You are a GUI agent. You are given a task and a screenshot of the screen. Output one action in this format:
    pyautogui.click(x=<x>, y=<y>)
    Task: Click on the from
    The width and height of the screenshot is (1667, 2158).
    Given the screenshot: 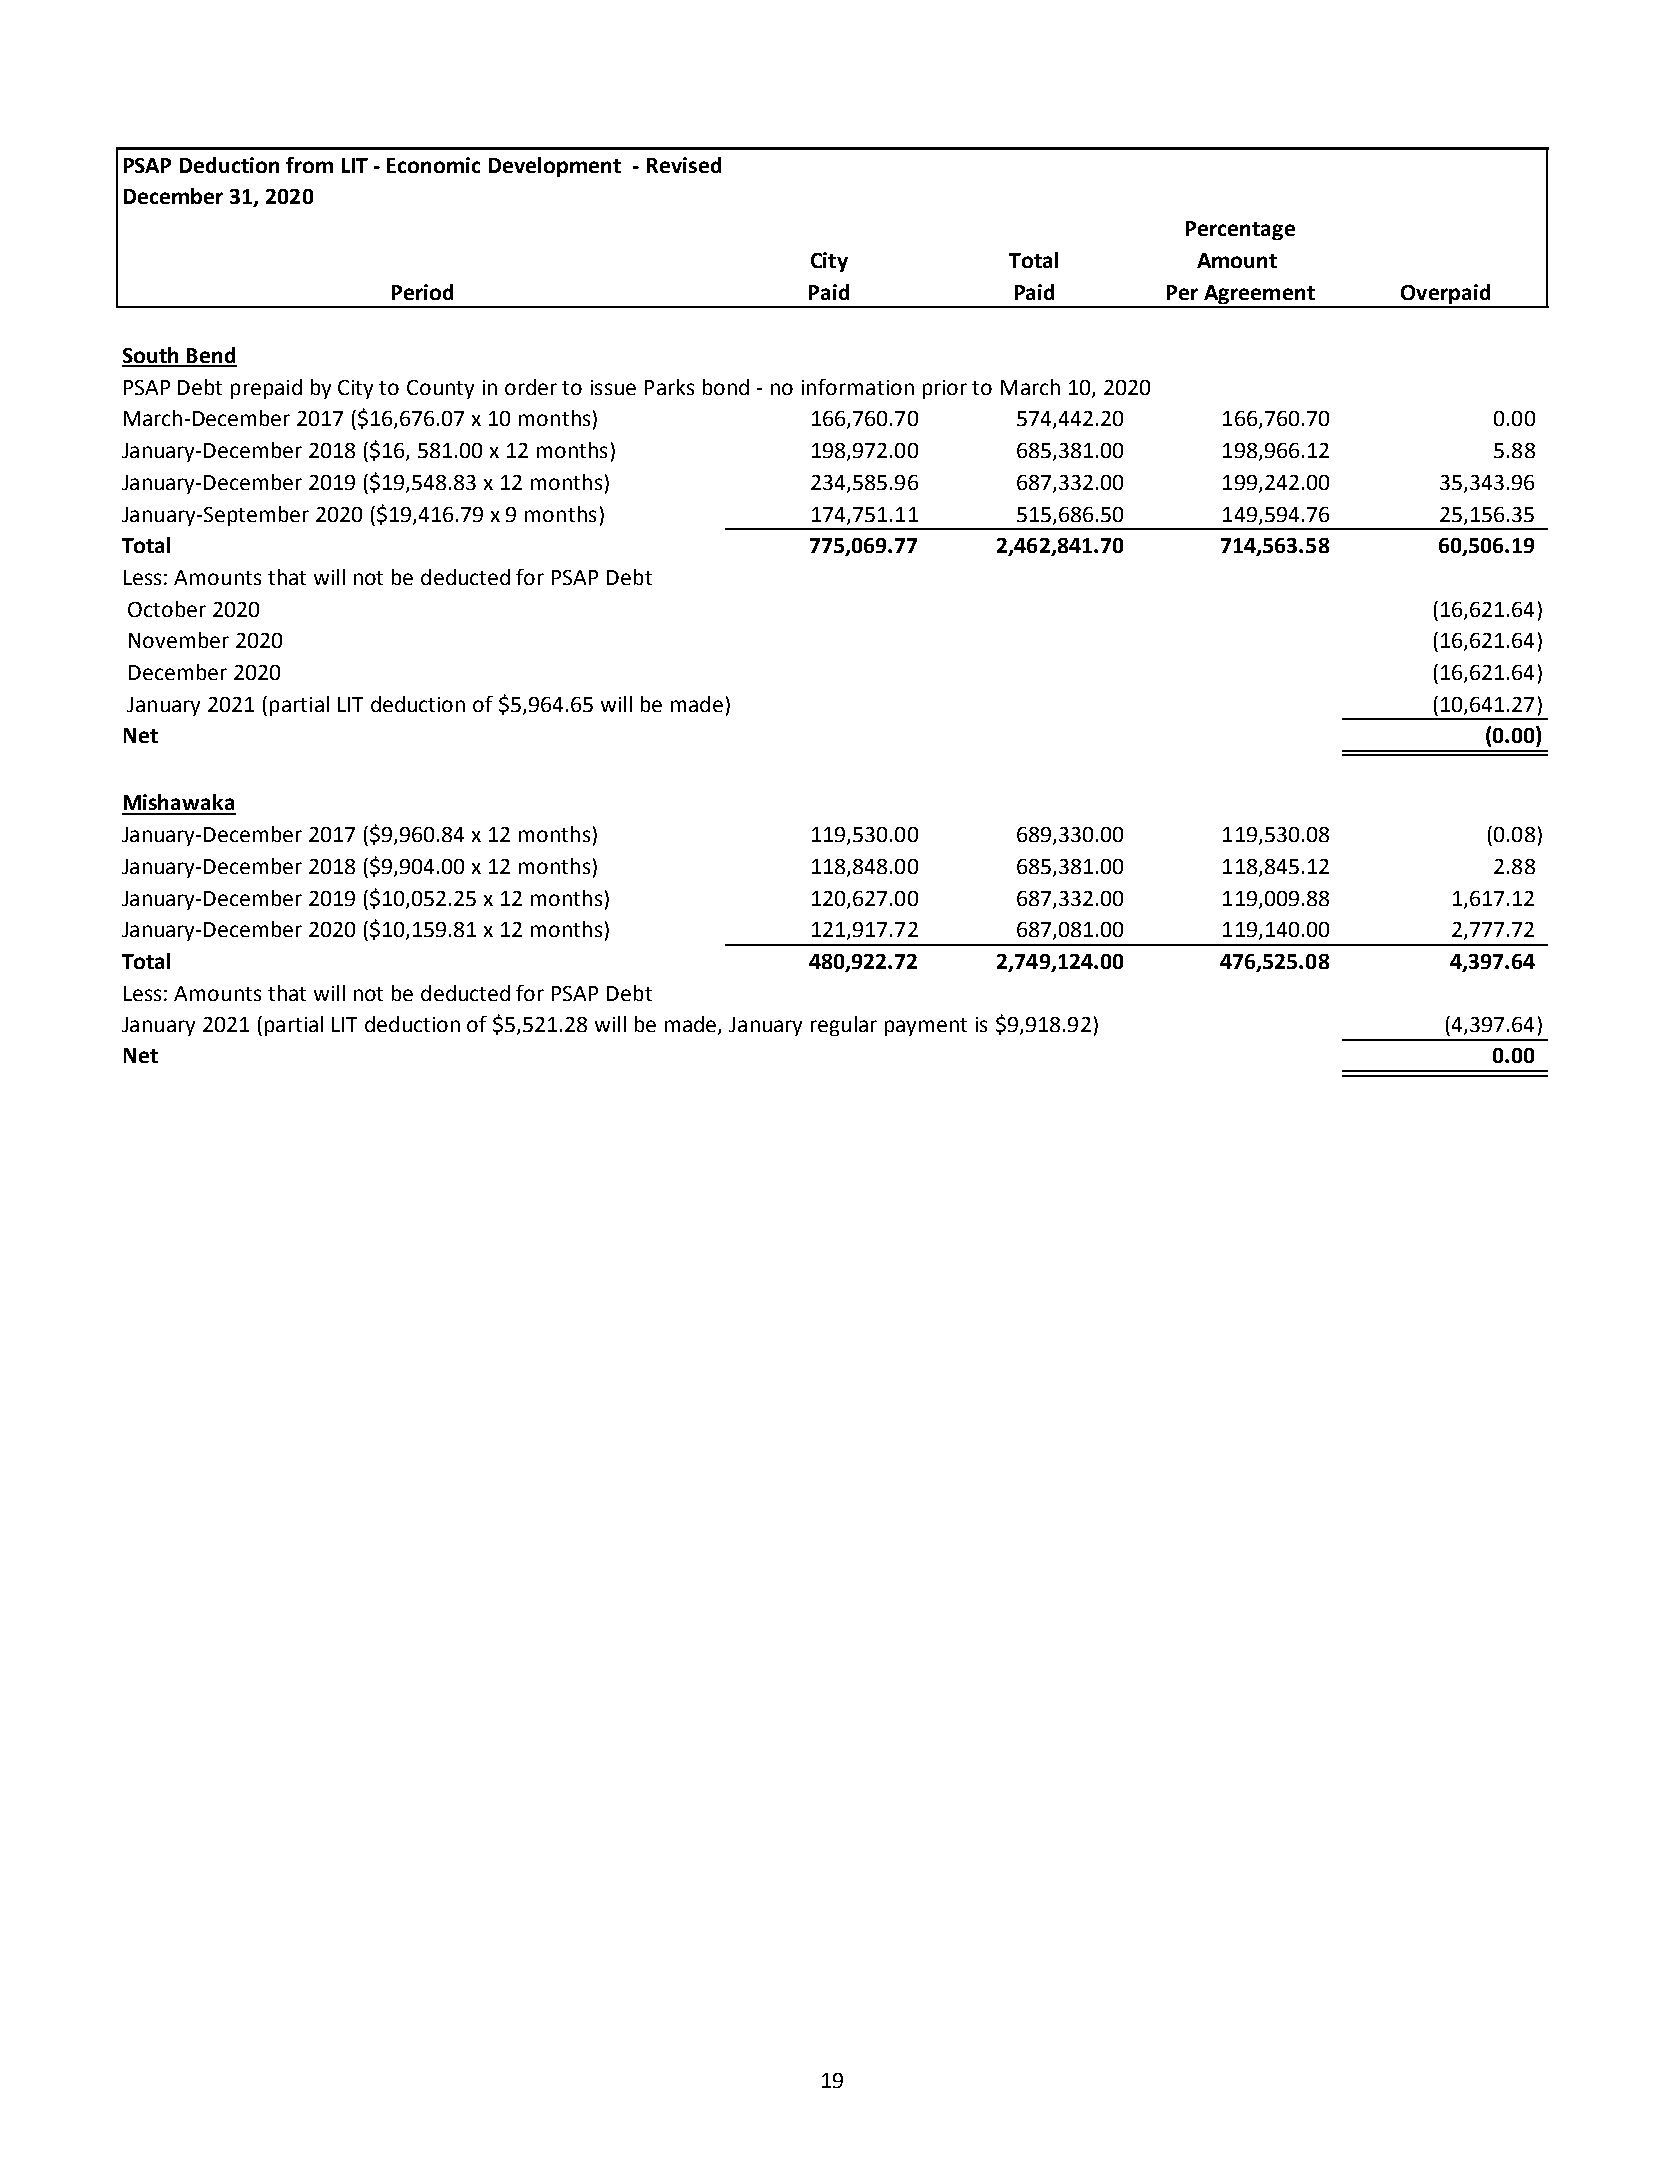 What is the action you would take?
    pyautogui.click(x=309, y=165)
